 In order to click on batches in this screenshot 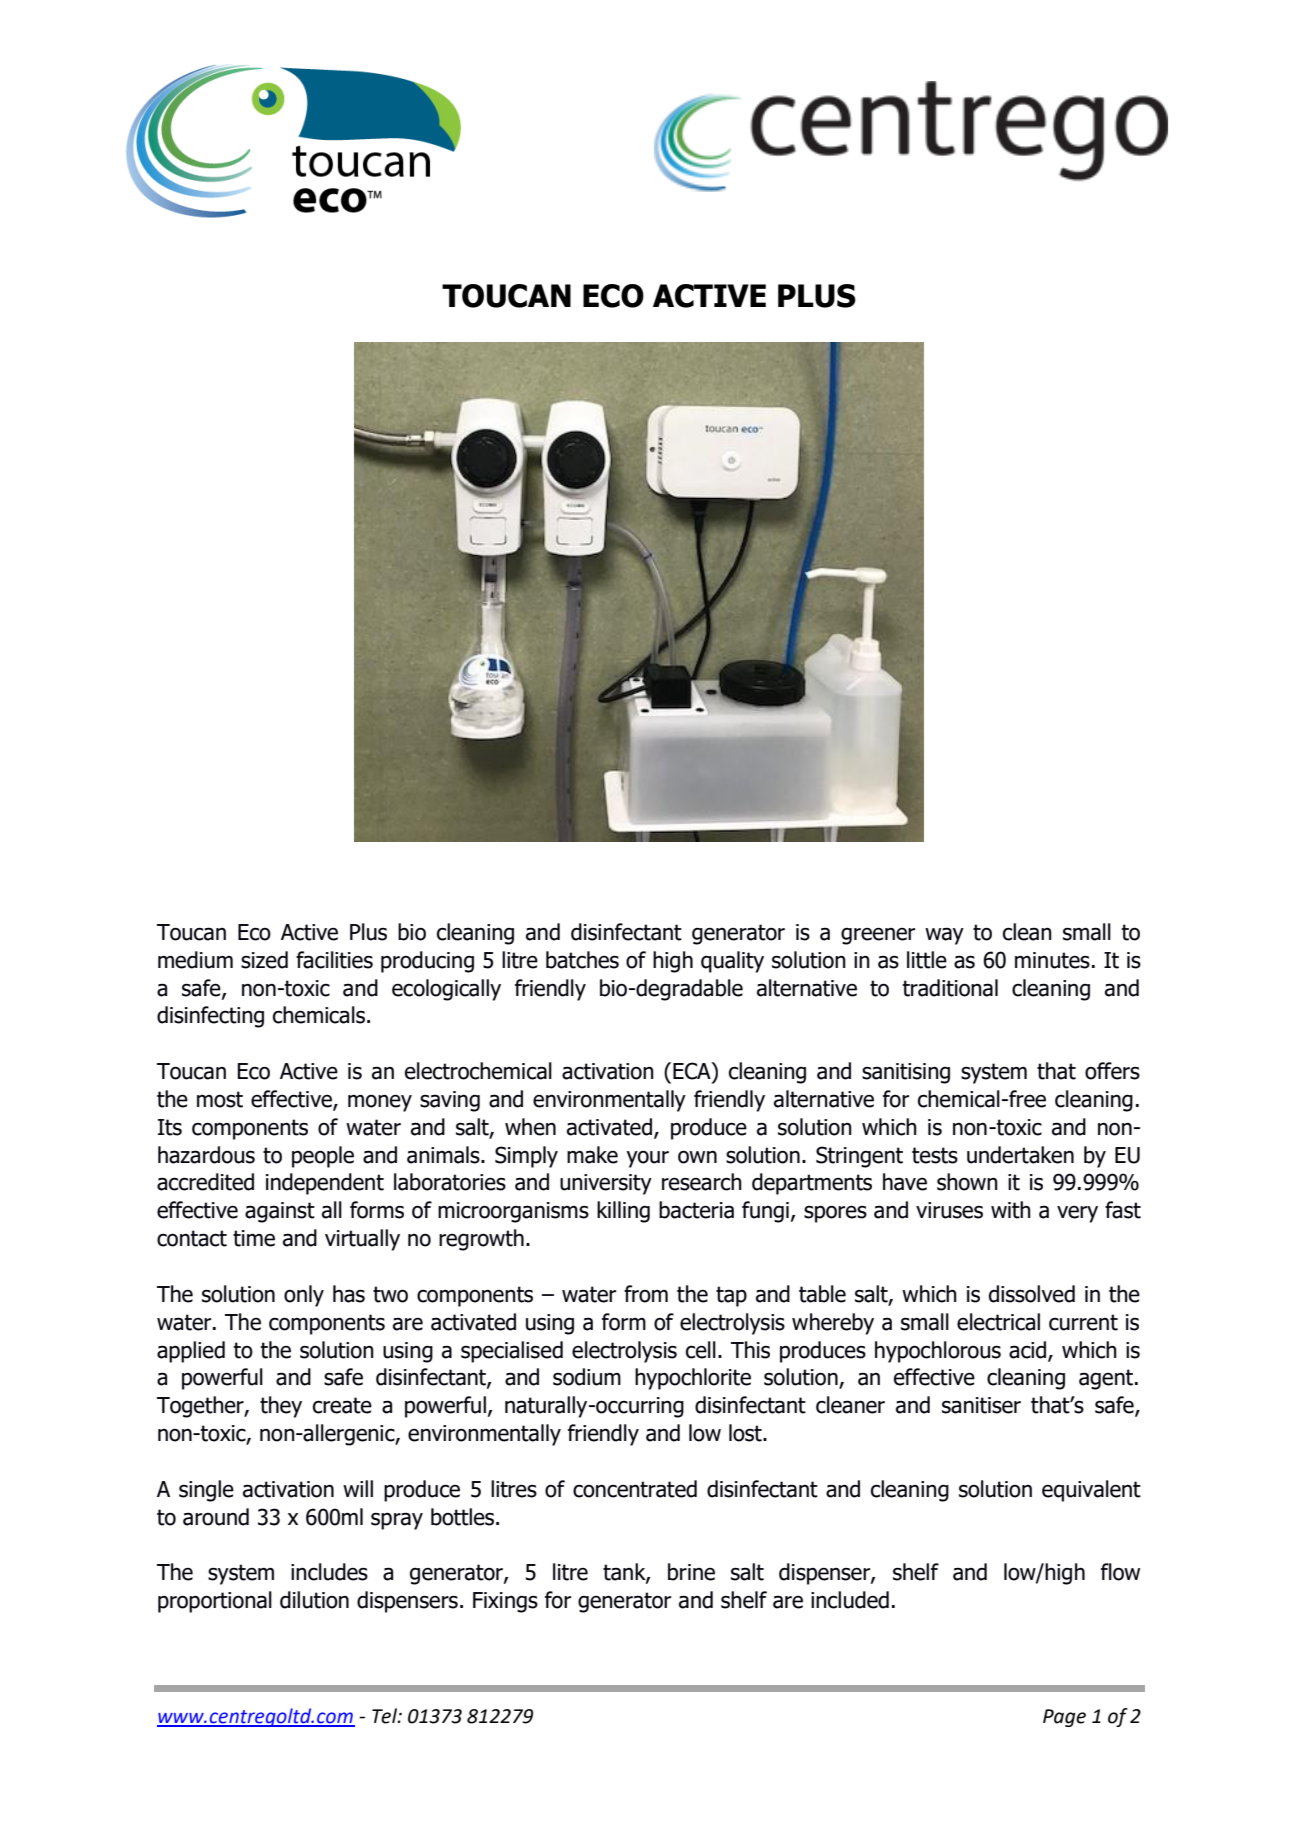, I will do `click(582, 960)`.
